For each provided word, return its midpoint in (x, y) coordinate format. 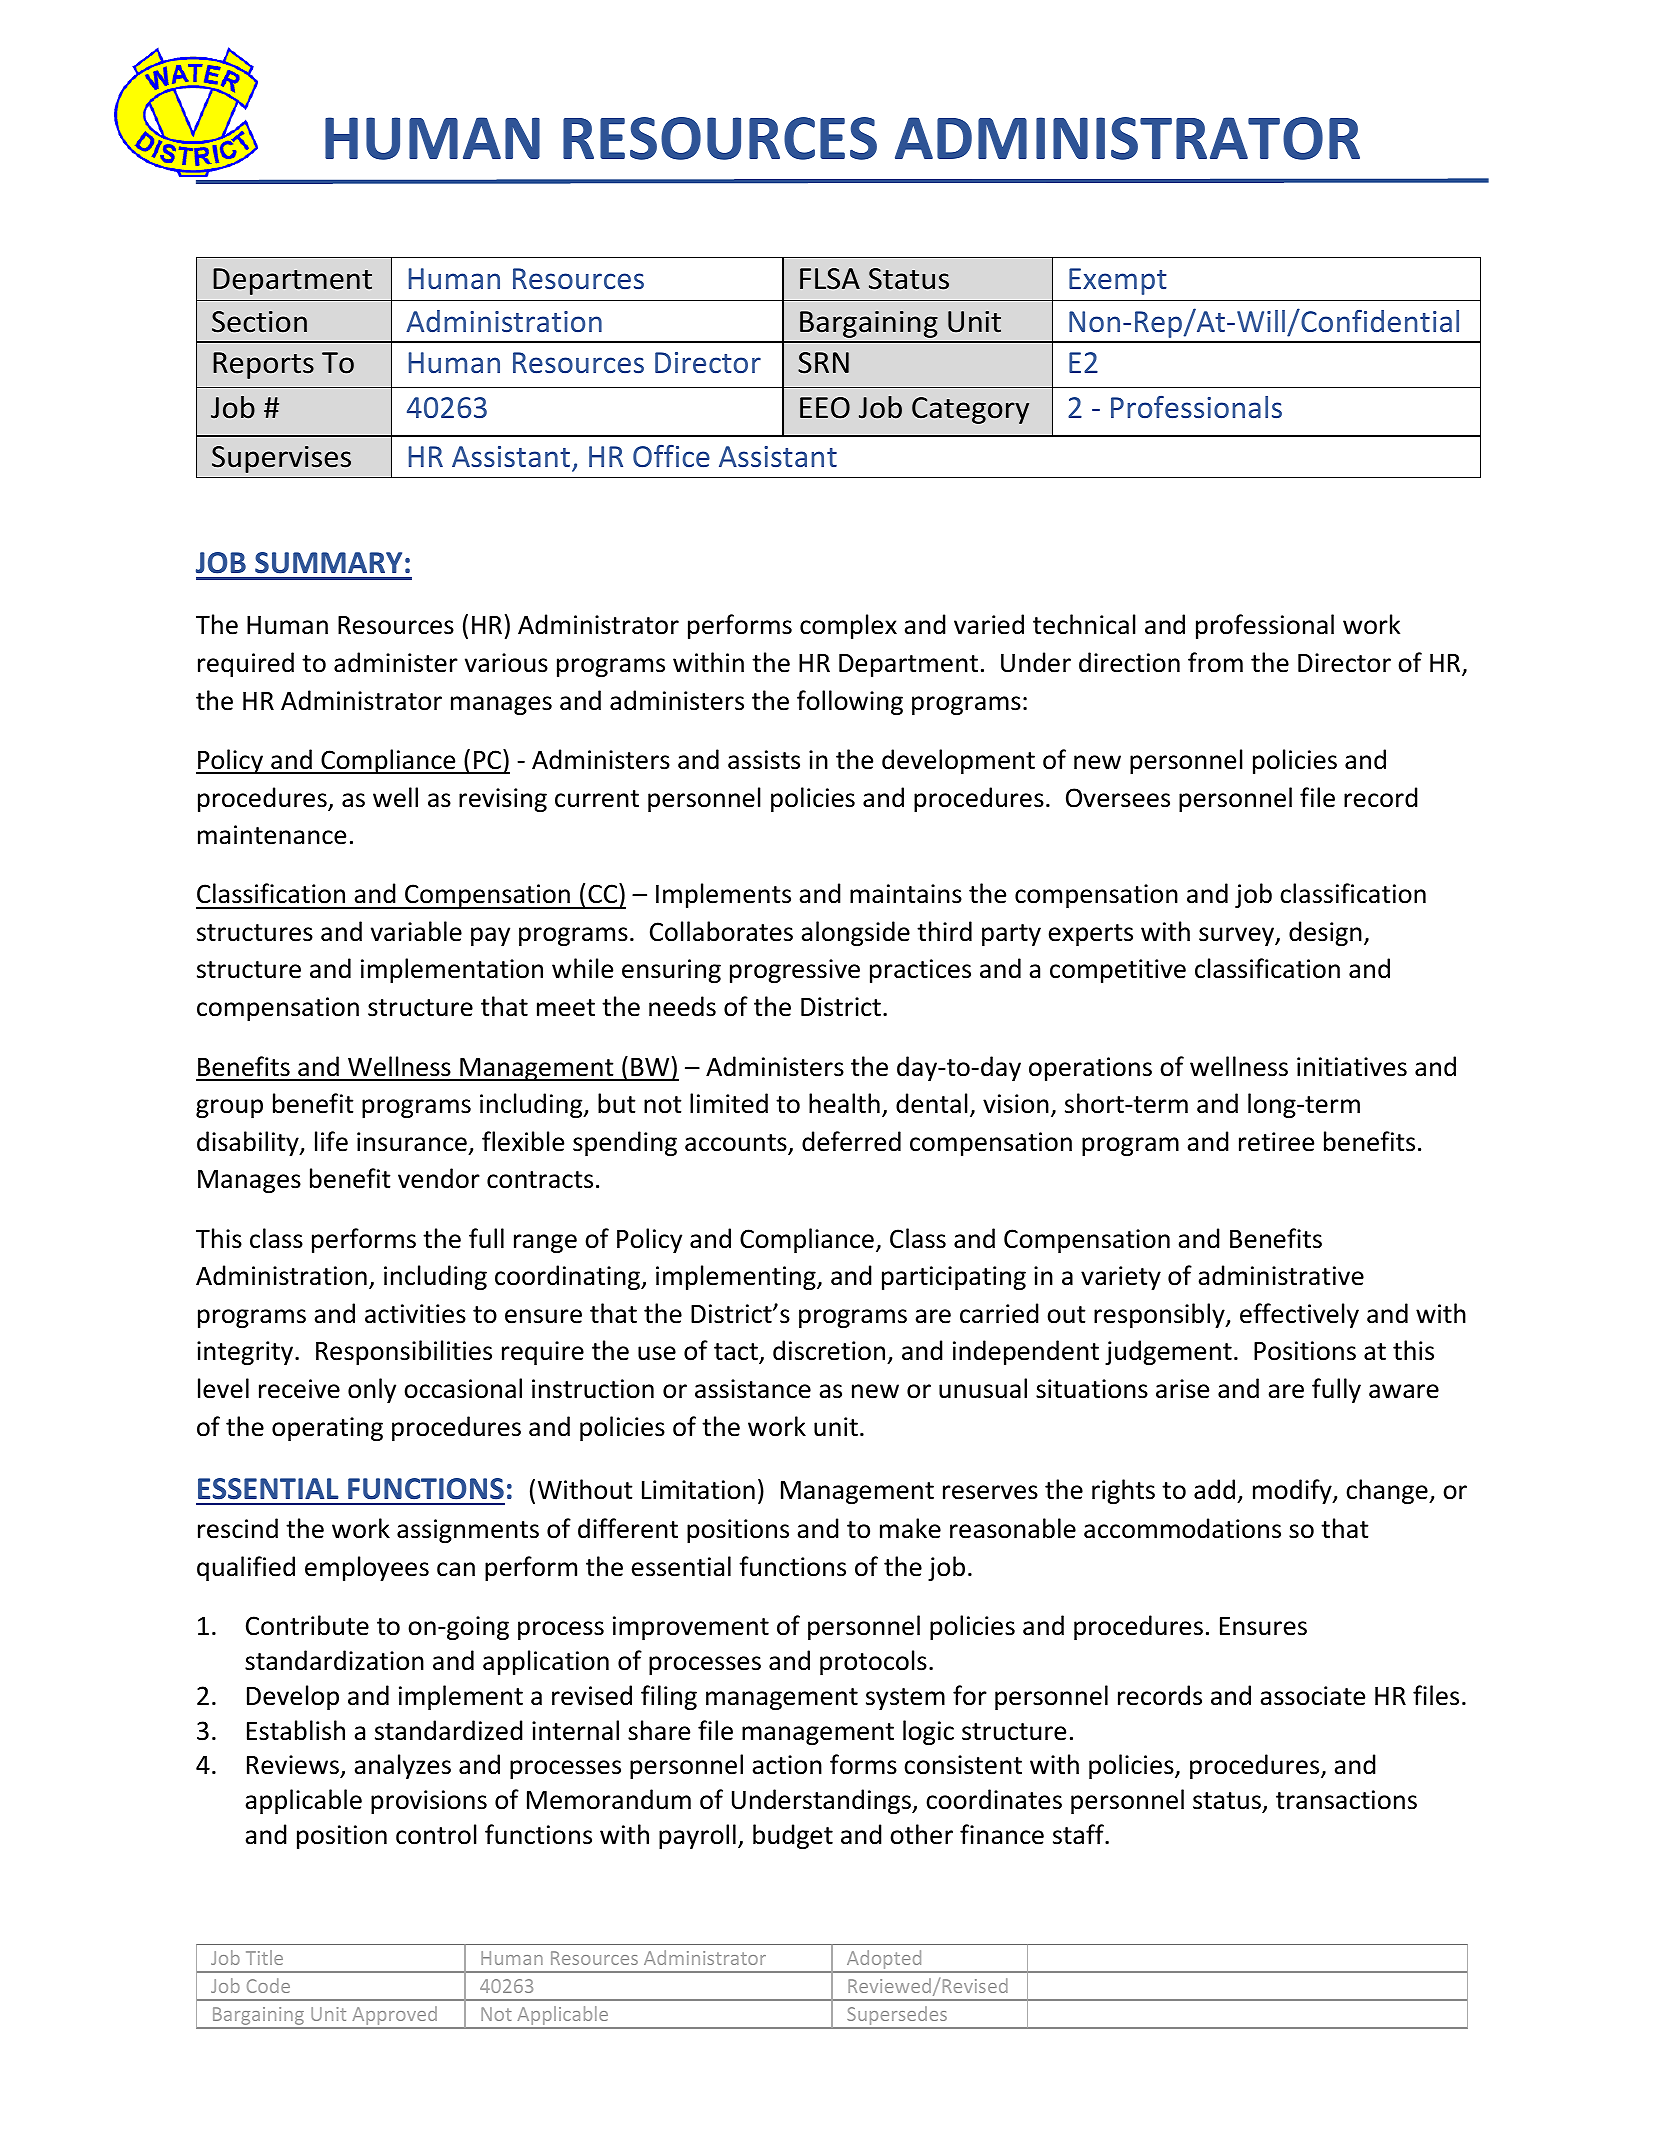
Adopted (884, 1961)
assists (764, 760)
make (910, 1528)
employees (367, 1568)
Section (259, 322)
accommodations (1182, 1528)
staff (1079, 1834)
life (331, 1141)
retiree (1276, 1142)
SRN (823, 363)
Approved (394, 2017)
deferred (851, 1141)
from (1215, 662)
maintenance (272, 835)
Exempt (1118, 281)
